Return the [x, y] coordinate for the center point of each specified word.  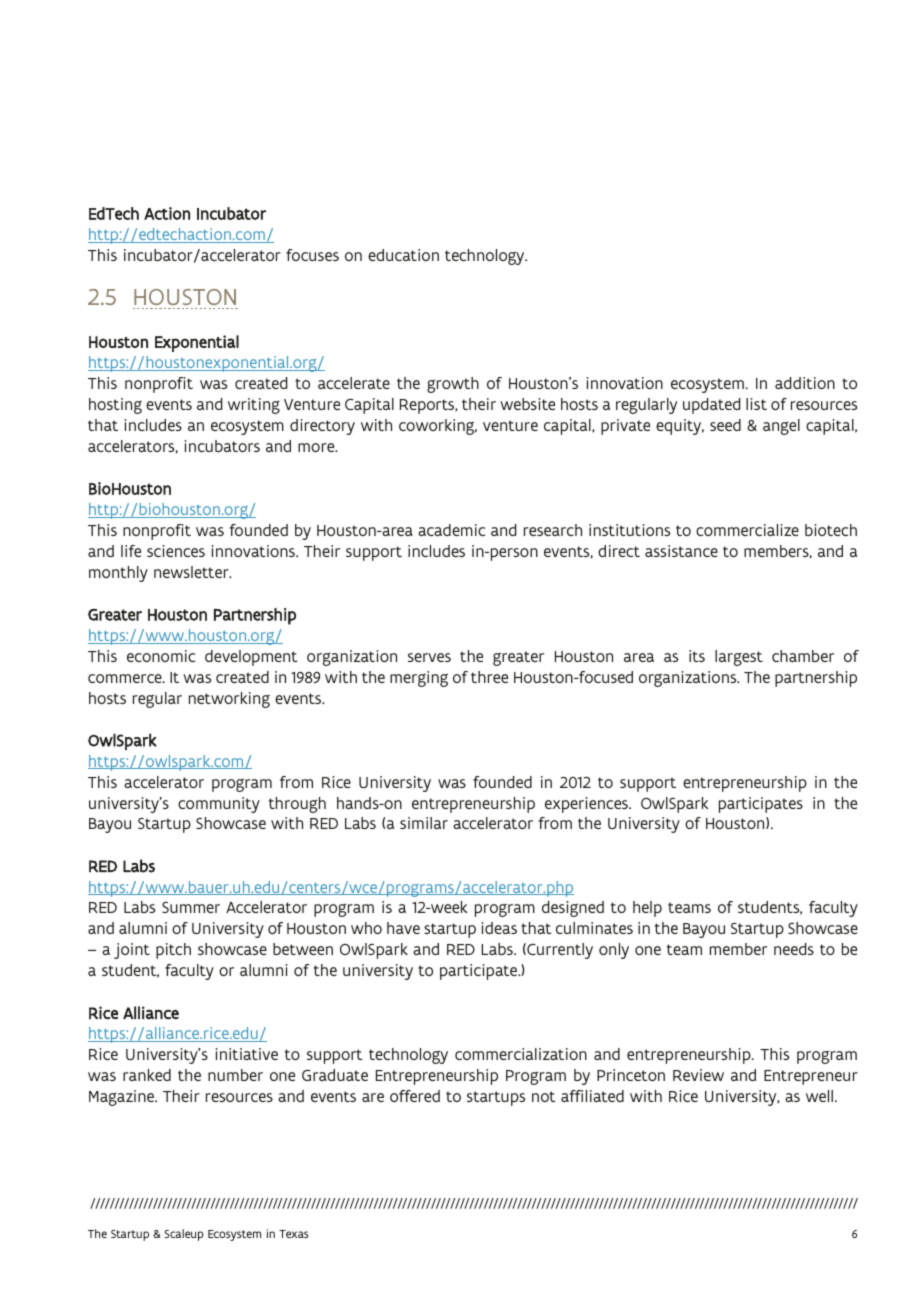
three [489, 677]
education [403, 255]
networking [229, 700]
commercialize [747, 530]
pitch [173, 951]
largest [739, 658]
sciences [176, 551]
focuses [312, 255]
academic [451, 530]
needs [794, 949]
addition [805, 383]
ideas [499, 928]
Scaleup [184, 1235]
